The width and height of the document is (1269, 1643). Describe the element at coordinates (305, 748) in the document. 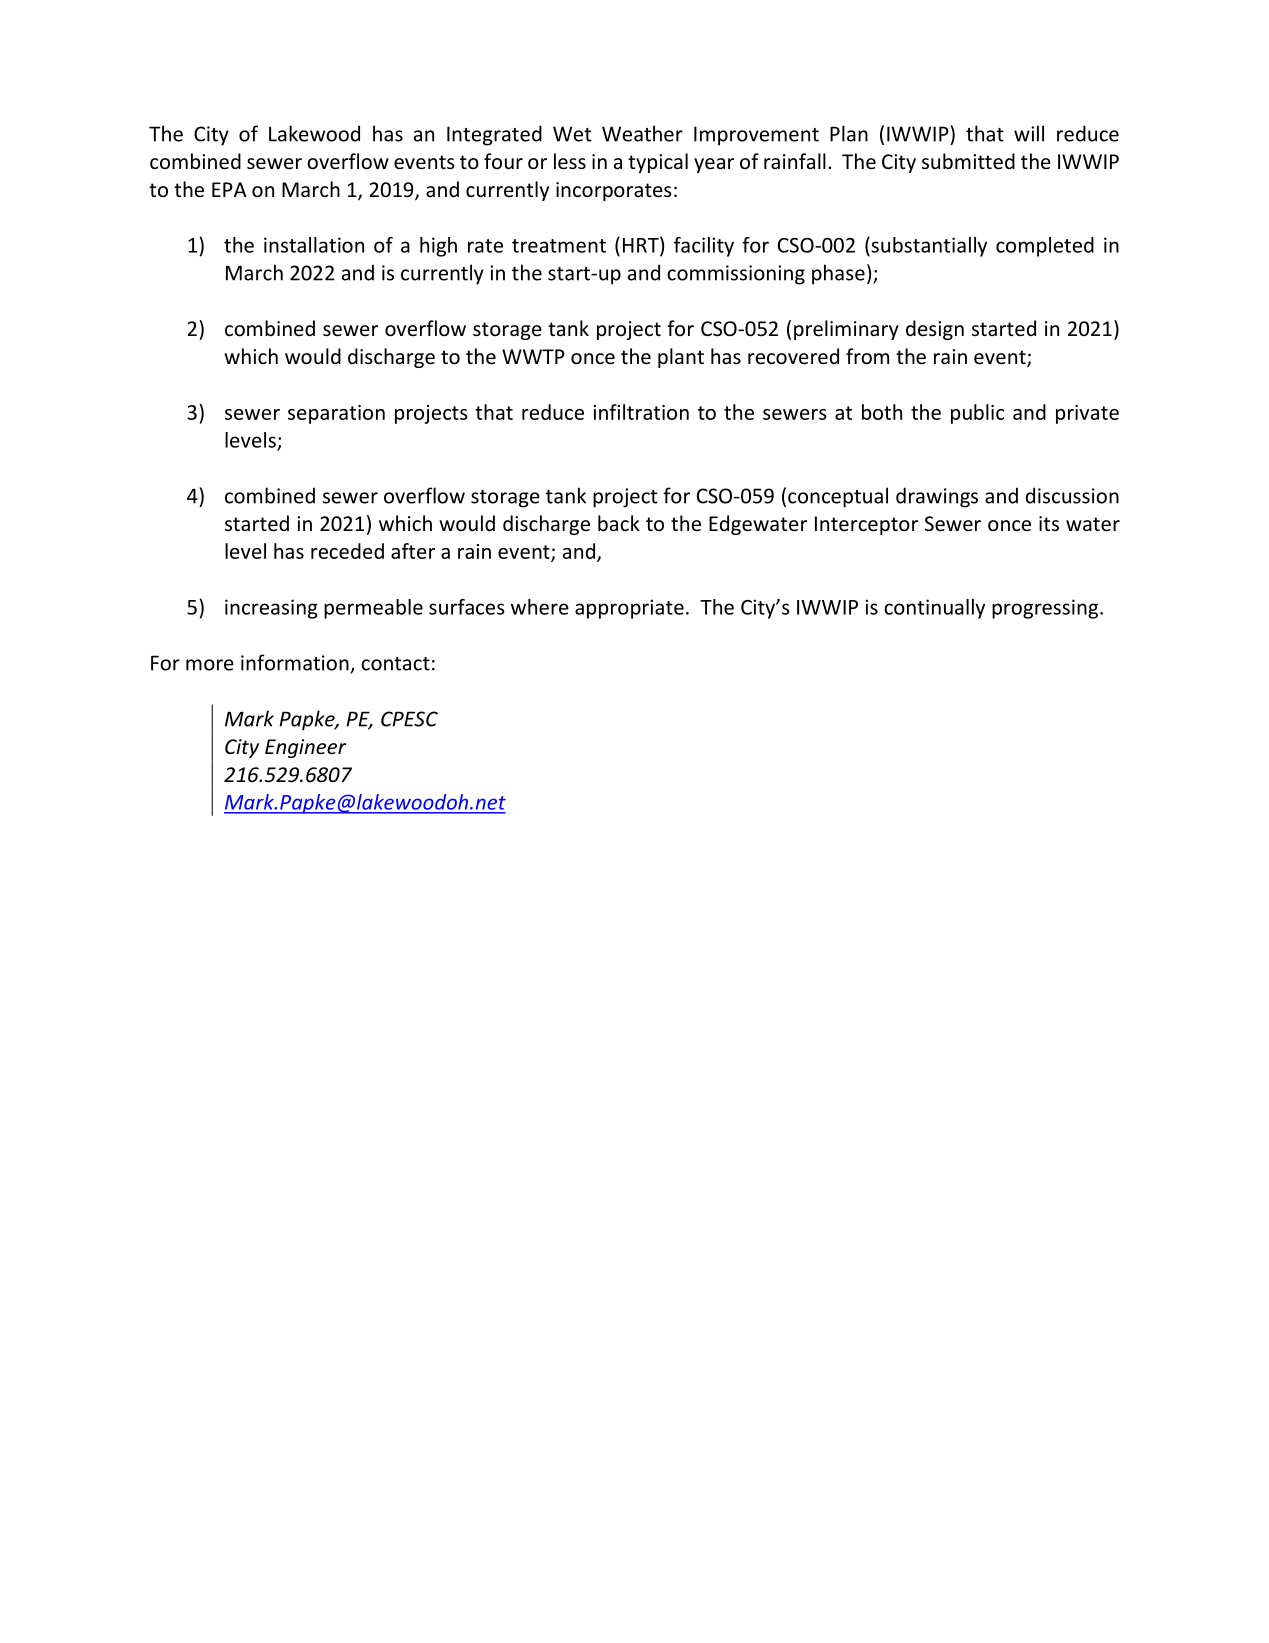

I see `Engineer` at that location.
